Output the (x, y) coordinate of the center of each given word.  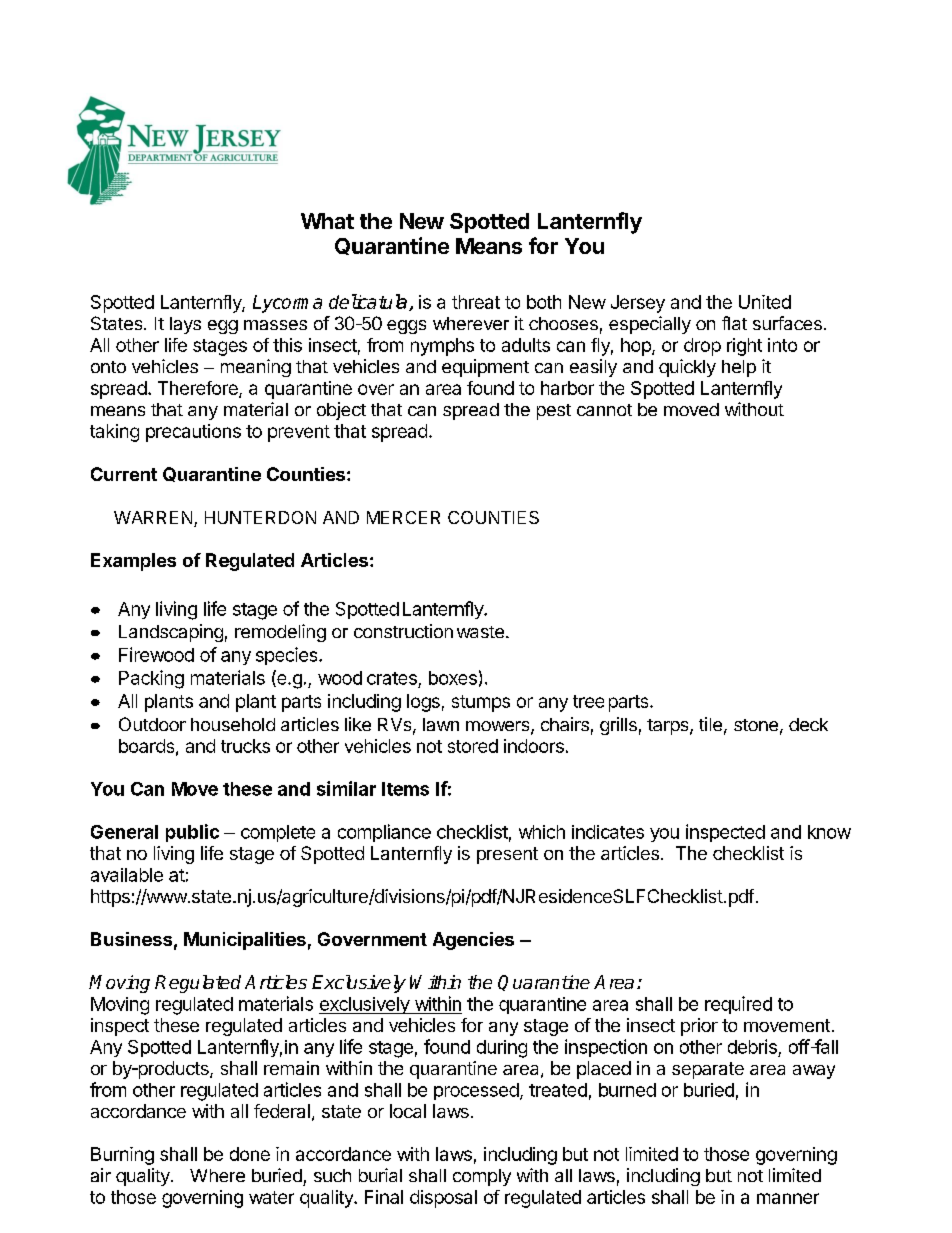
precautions (193, 433)
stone (756, 725)
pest (554, 412)
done (250, 1154)
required (738, 1005)
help (739, 368)
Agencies (473, 941)
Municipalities (245, 941)
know (829, 832)
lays (185, 325)
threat (476, 302)
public (192, 833)
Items (405, 789)
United (765, 302)
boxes (453, 678)
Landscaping (171, 633)
